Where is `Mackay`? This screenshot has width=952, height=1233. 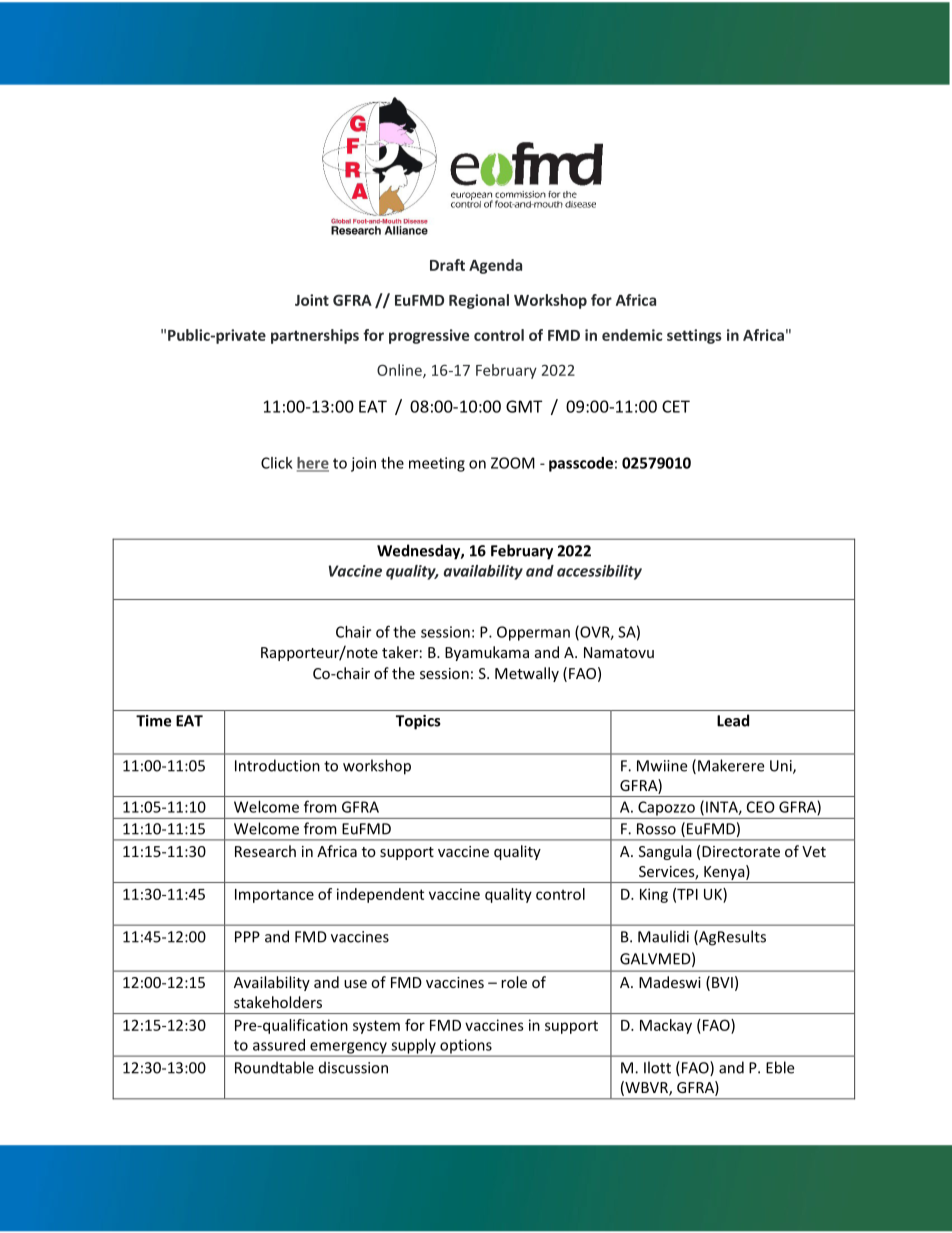
Mackay is located at coordinates (666, 1026).
